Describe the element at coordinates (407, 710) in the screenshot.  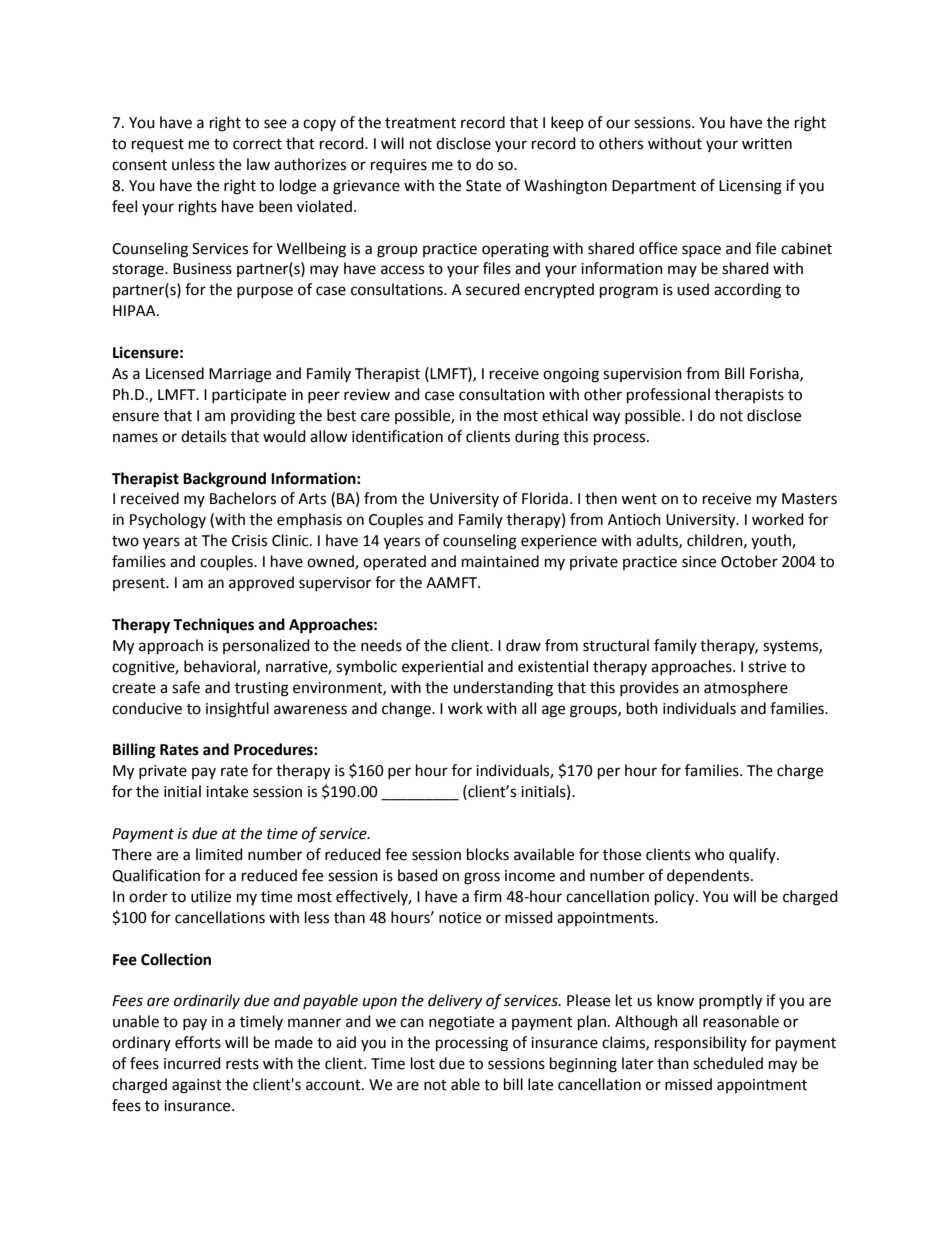
I see `change` at that location.
